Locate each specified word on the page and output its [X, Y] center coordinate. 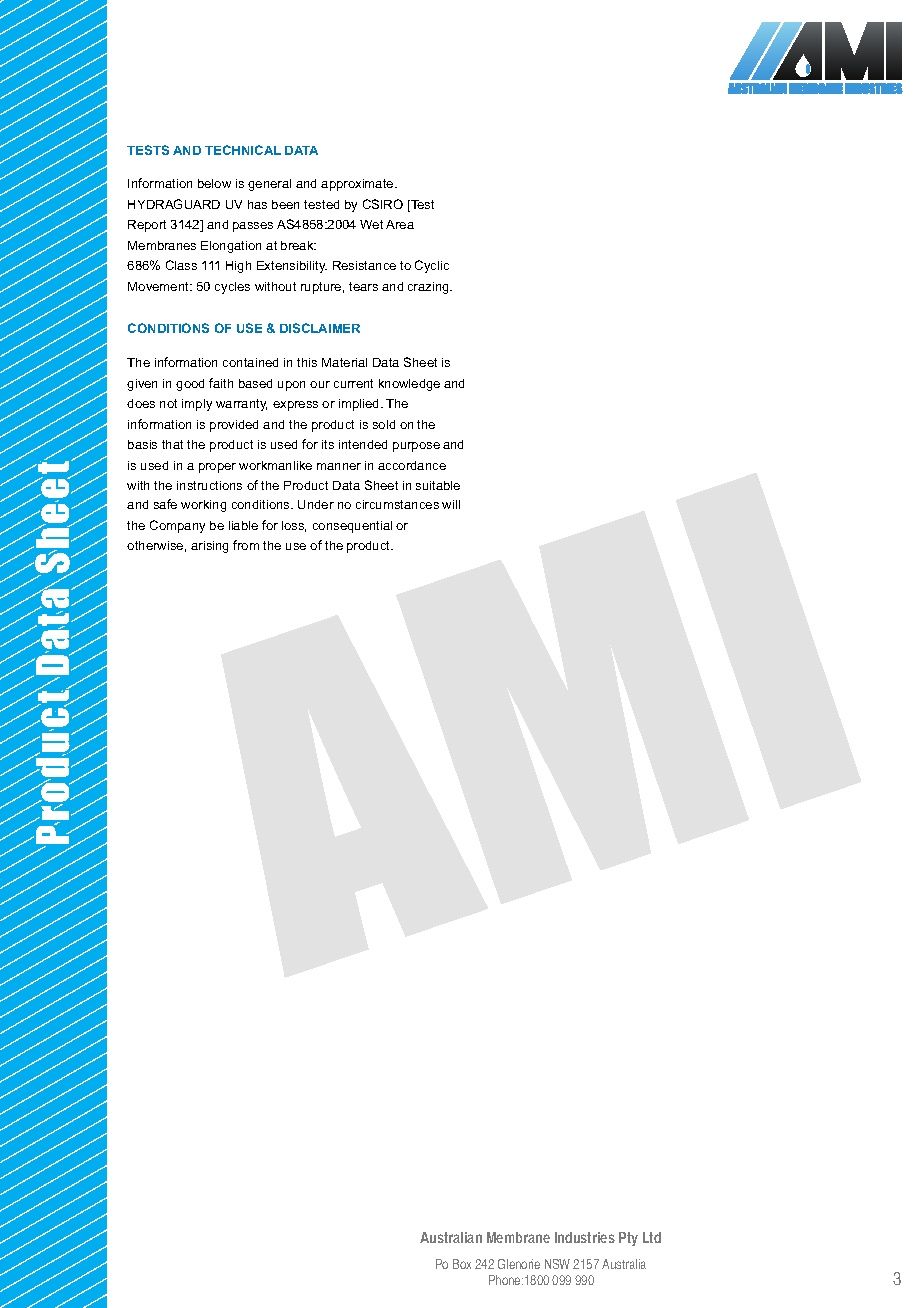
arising [209, 547]
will [451, 504]
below [214, 183]
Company [177, 526]
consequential [352, 527]
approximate [358, 185]
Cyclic [432, 266]
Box [462, 1264]
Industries [585, 1237]
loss [294, 526]
